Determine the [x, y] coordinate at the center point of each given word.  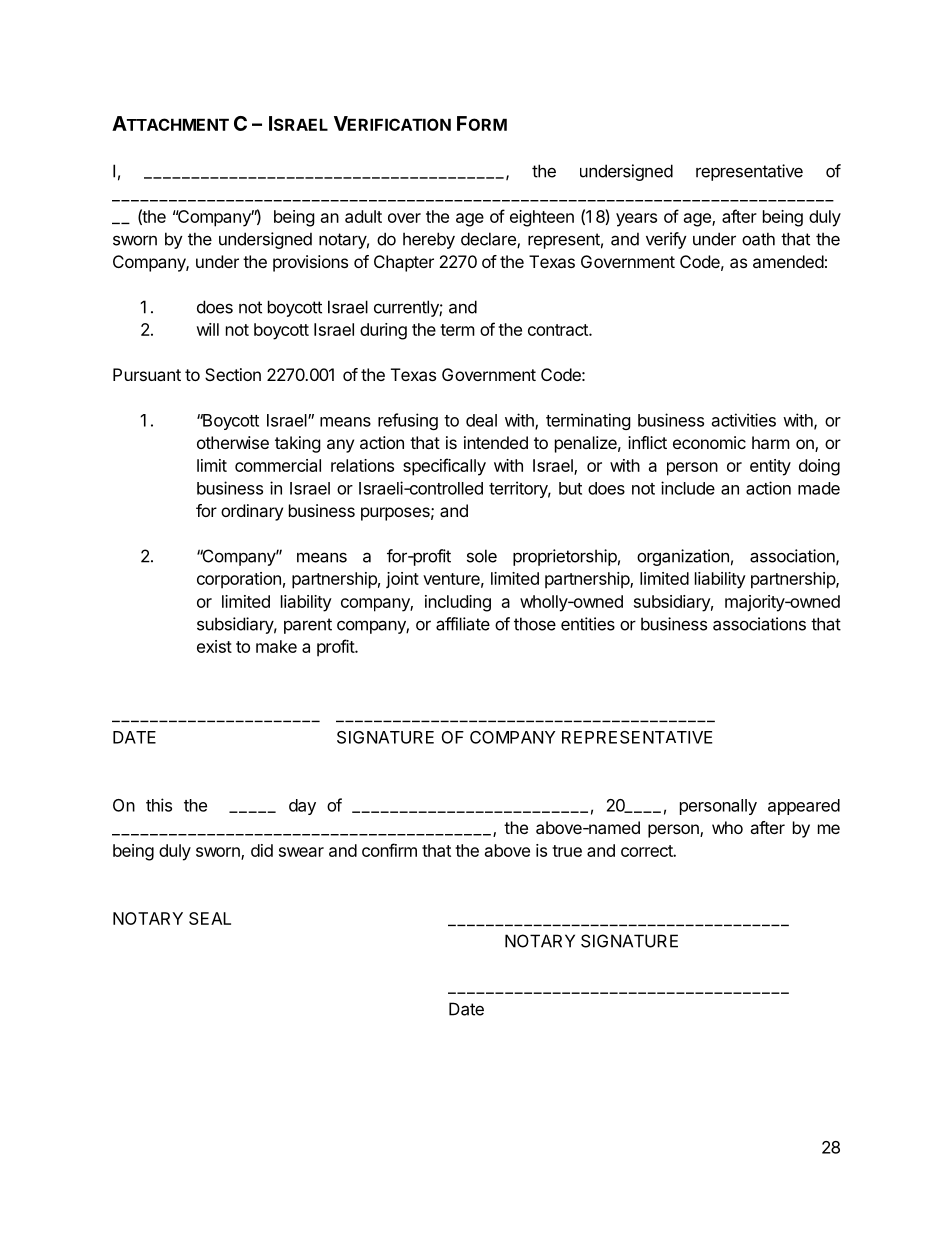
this [159, 805]
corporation [239, 580]
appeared [804, 807]
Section [233, 374]
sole [482, 556]
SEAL [210, 918]
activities [744, 420]
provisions [310, 263]
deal [481, 420]
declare [489, 240]
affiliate [463, 624]
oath [758, 239]
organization [683, 557]
